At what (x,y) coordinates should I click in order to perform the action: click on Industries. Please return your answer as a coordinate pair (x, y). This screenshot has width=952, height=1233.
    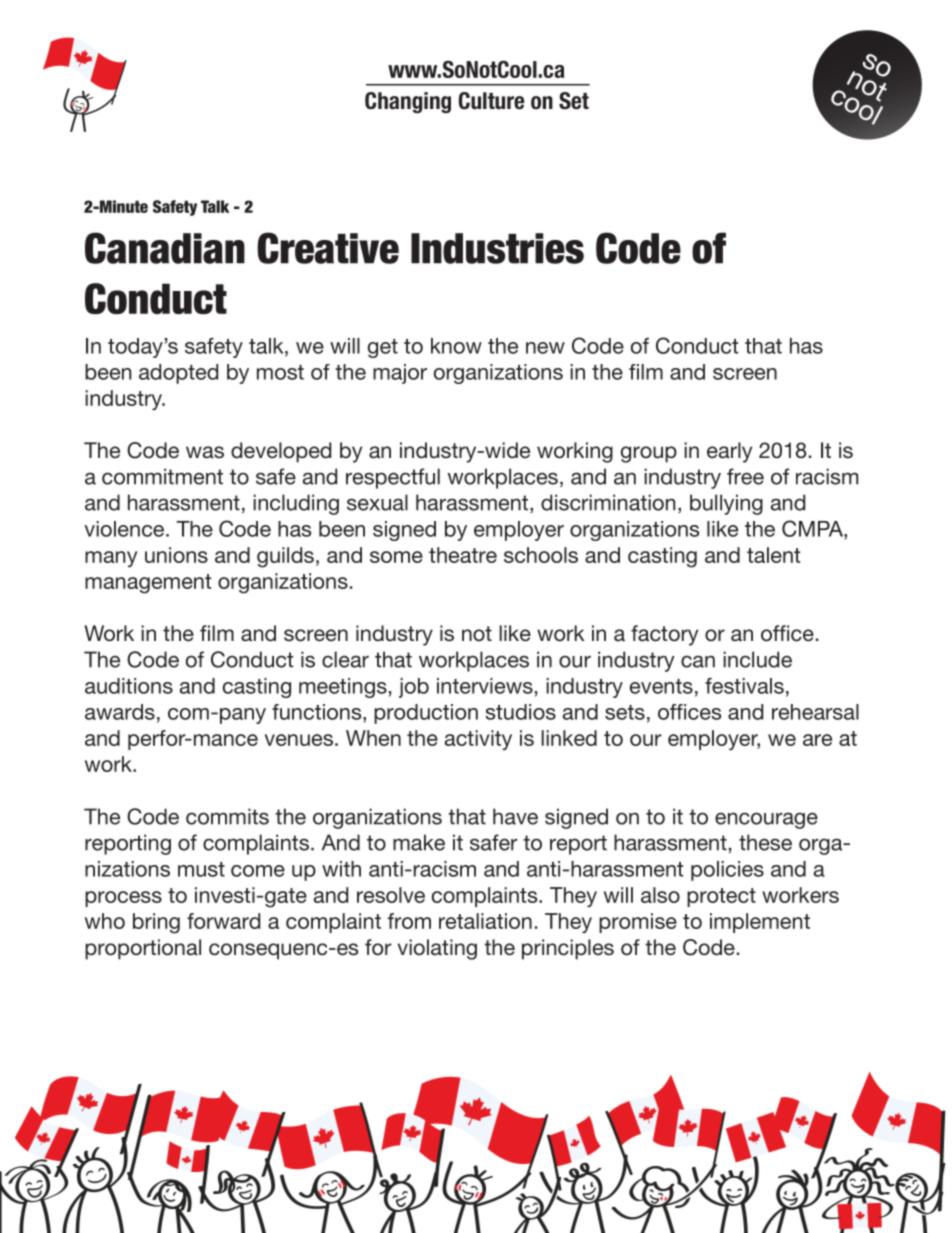
    Looking at the image, I should click on (497, 248).
